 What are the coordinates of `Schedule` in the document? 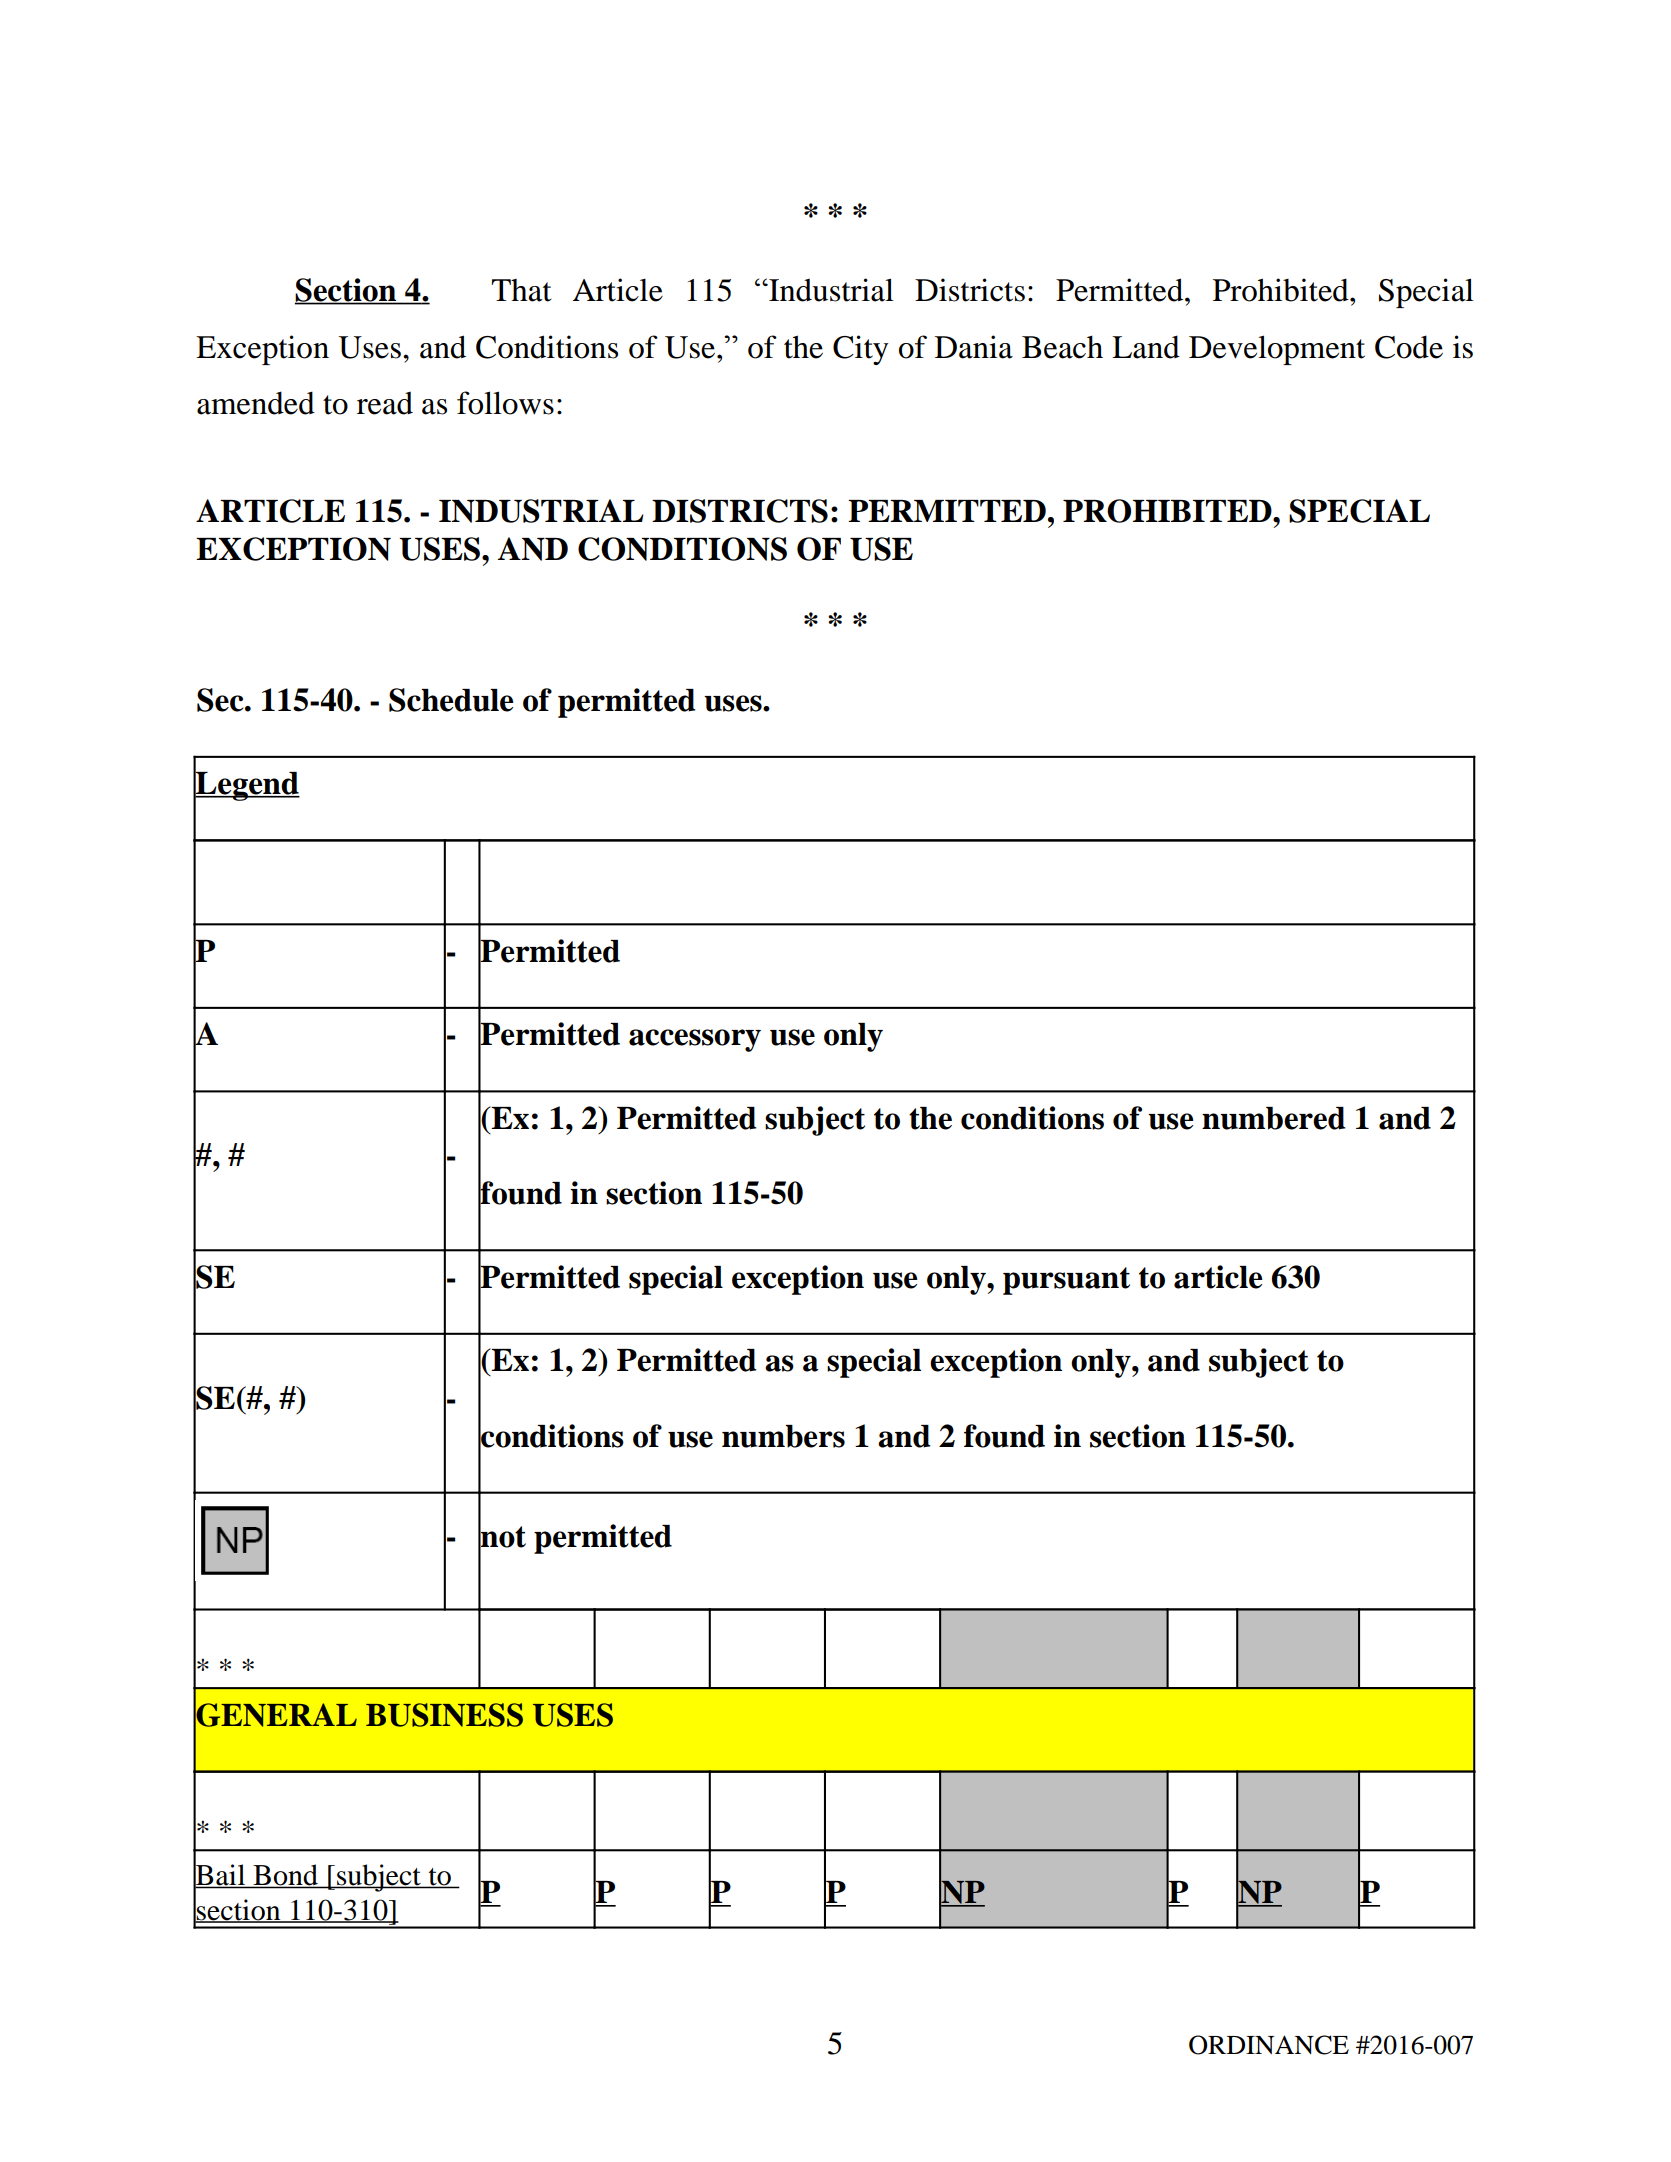 It's located at (451, 700).
